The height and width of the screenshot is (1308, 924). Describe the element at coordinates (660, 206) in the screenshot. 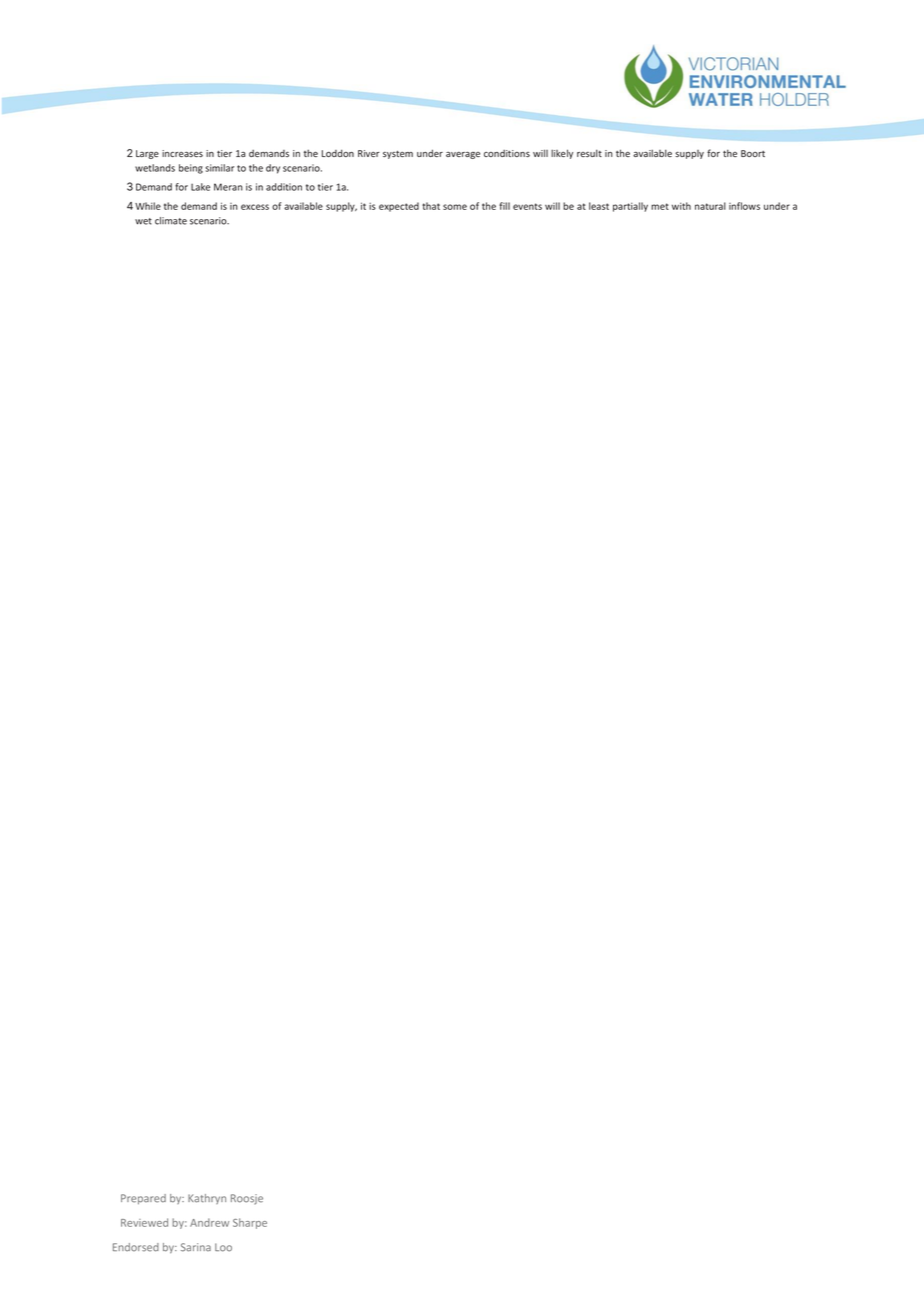

I see `met` at that location.
